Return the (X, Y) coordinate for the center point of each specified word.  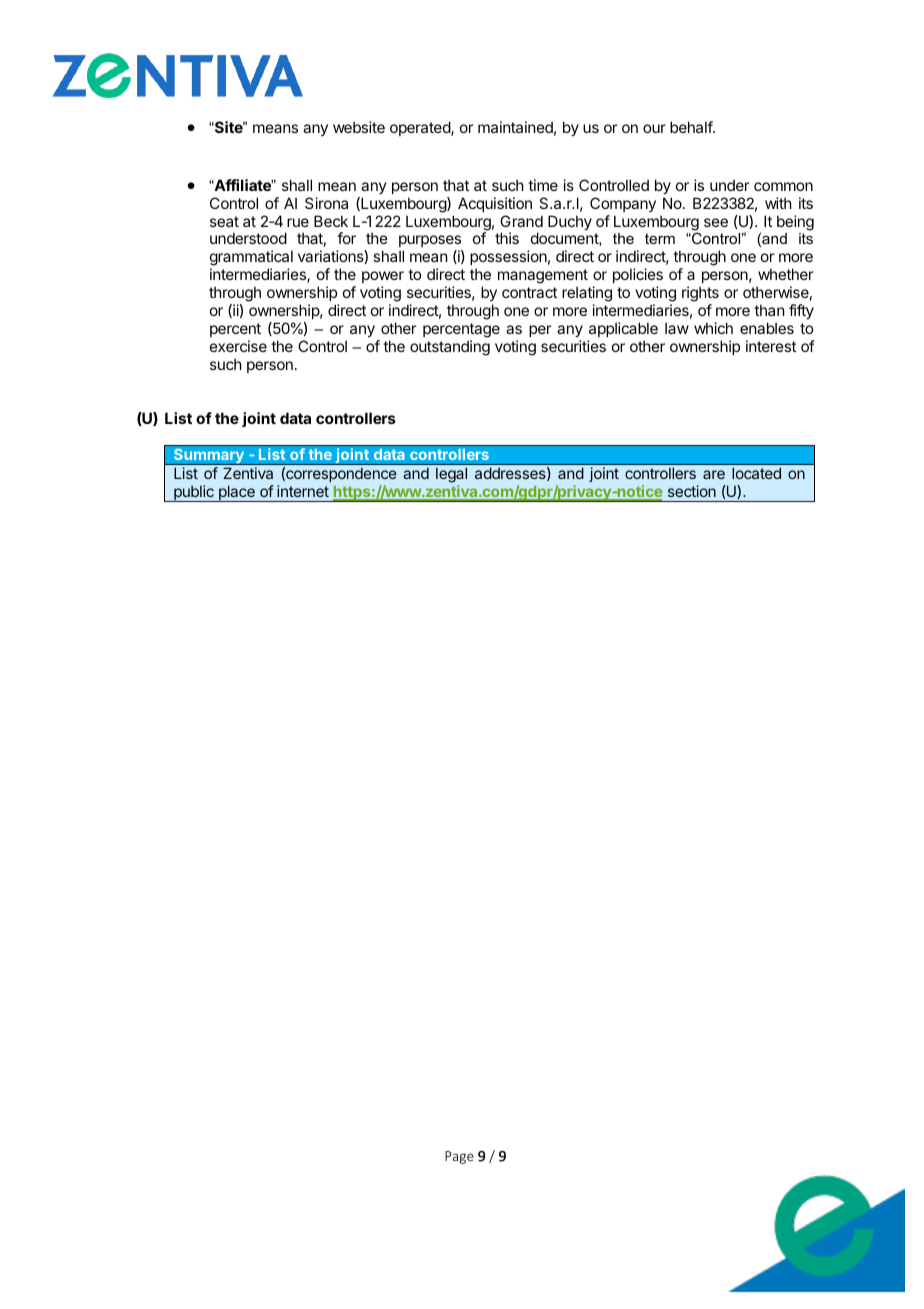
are (714, 474)
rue (298, 222)
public (194, 493)
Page (459, 1157)
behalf (692, 127)
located (756, 473)
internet (303, 491)
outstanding (450, 348)
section (692, 491)
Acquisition (495, 204)
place (236, 493)
